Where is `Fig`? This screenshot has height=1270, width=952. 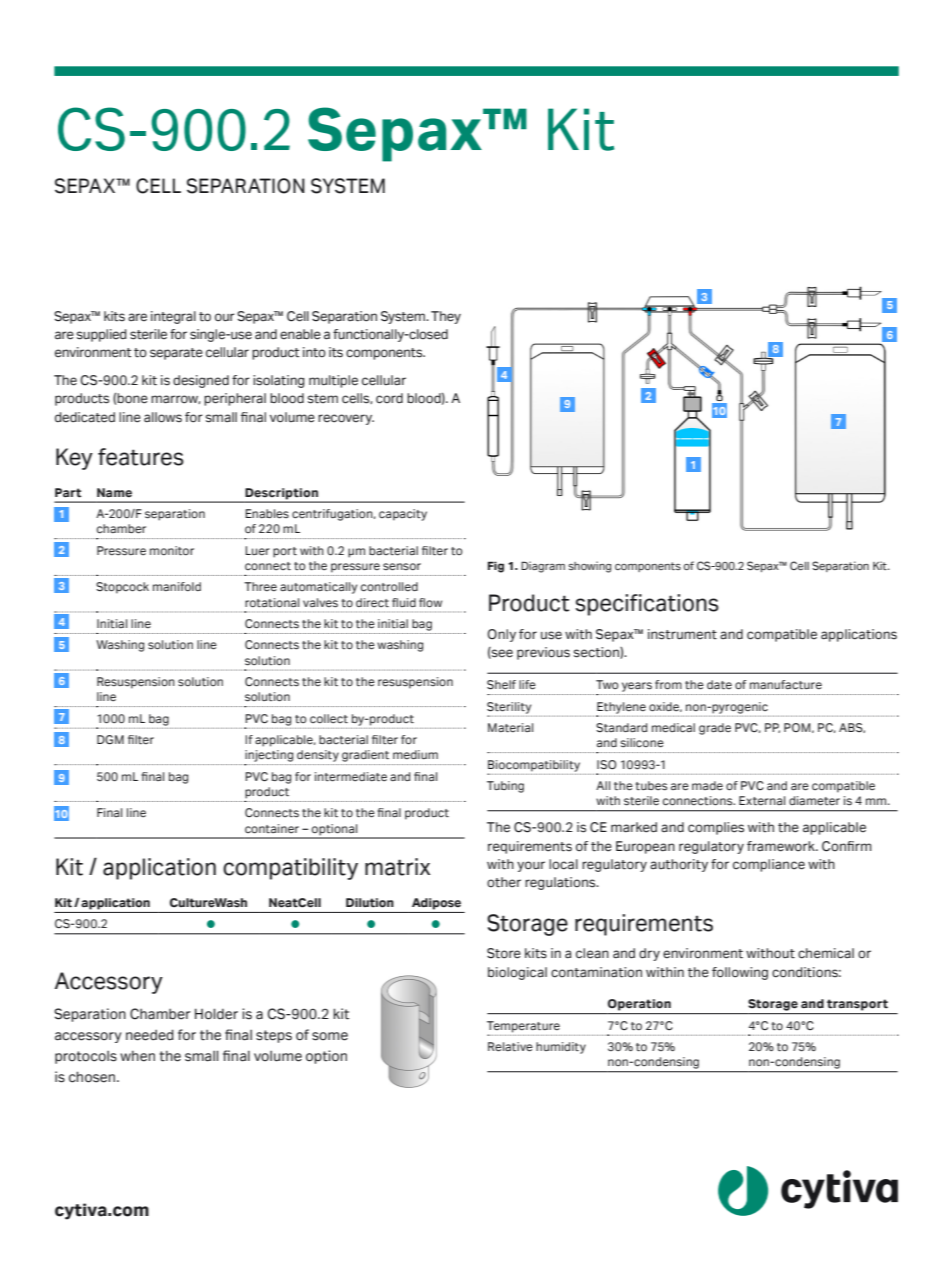 Fig is located at coordinates (496, 567).
